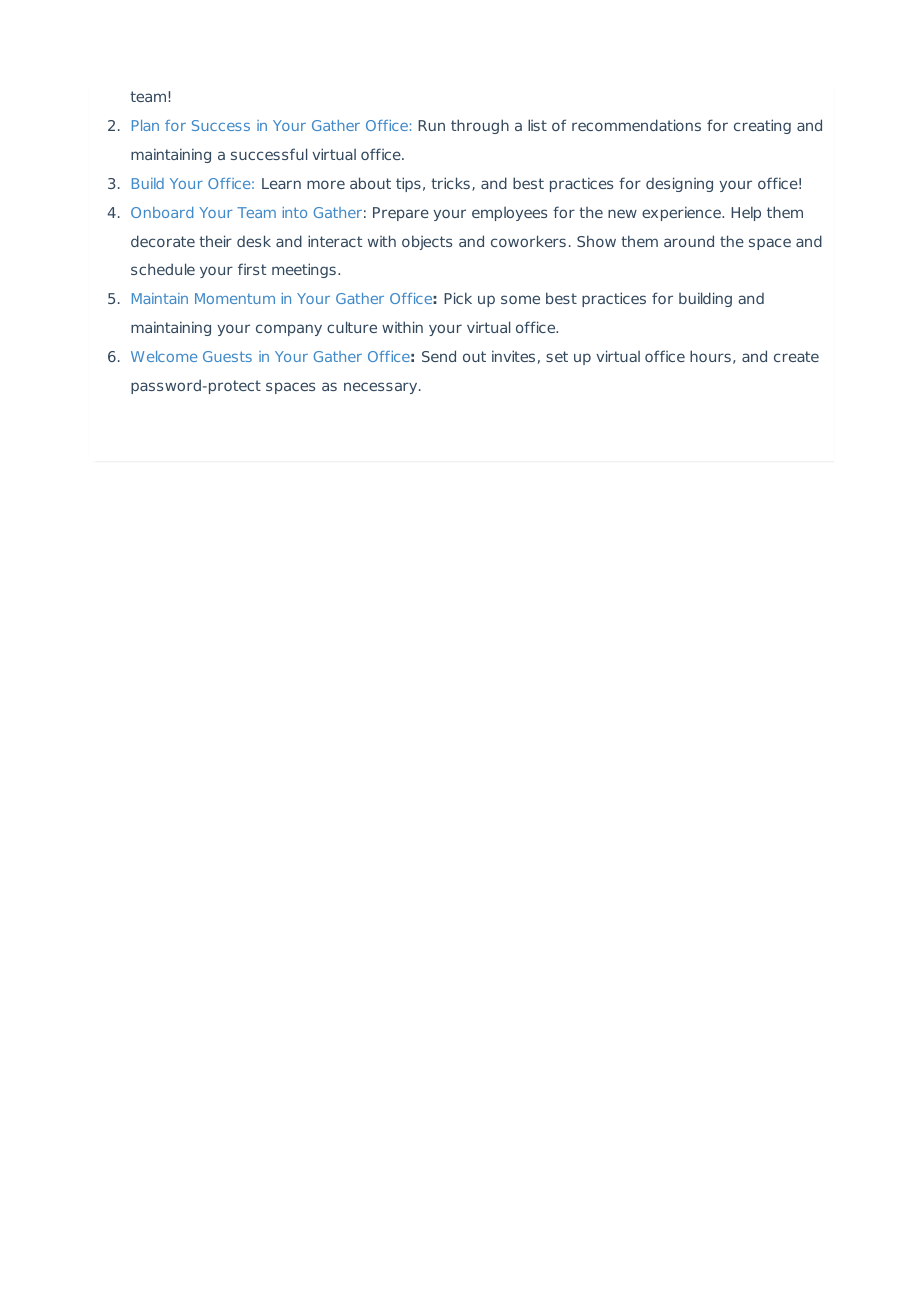 This screenshot has height=1308, width=924. Describe the element at coordinates (145, 125) in the screenshot. I see `Plan` at that location.
